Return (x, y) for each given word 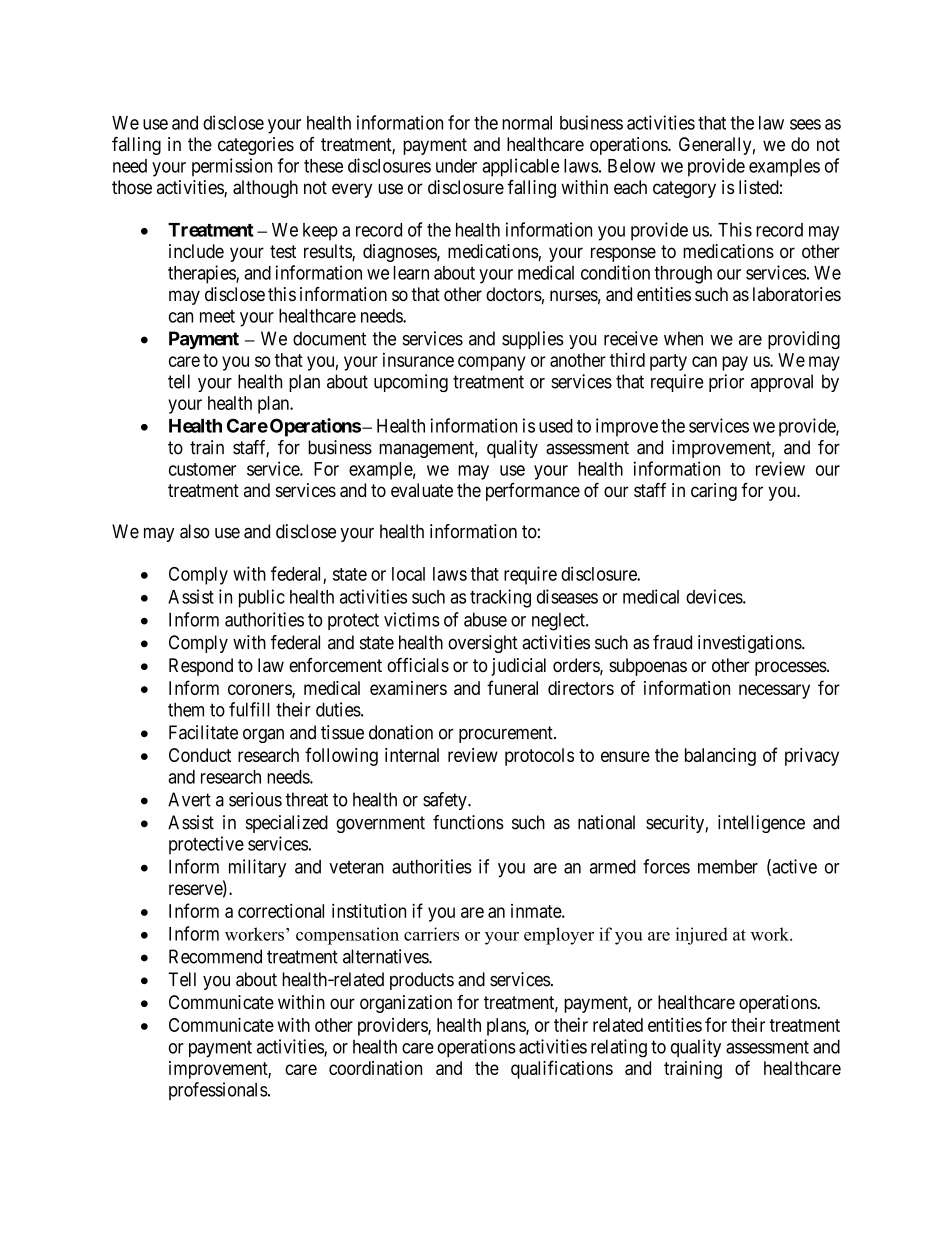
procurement (507, 734)
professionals (218, 1091)
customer (202, 469)
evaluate (422, 490)
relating (619, 1048)
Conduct (200, 755)
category (684, 189)
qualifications (562, 1069)
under (456, 166)
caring (714, 492)
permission (232, 167)
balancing (720, 757)
